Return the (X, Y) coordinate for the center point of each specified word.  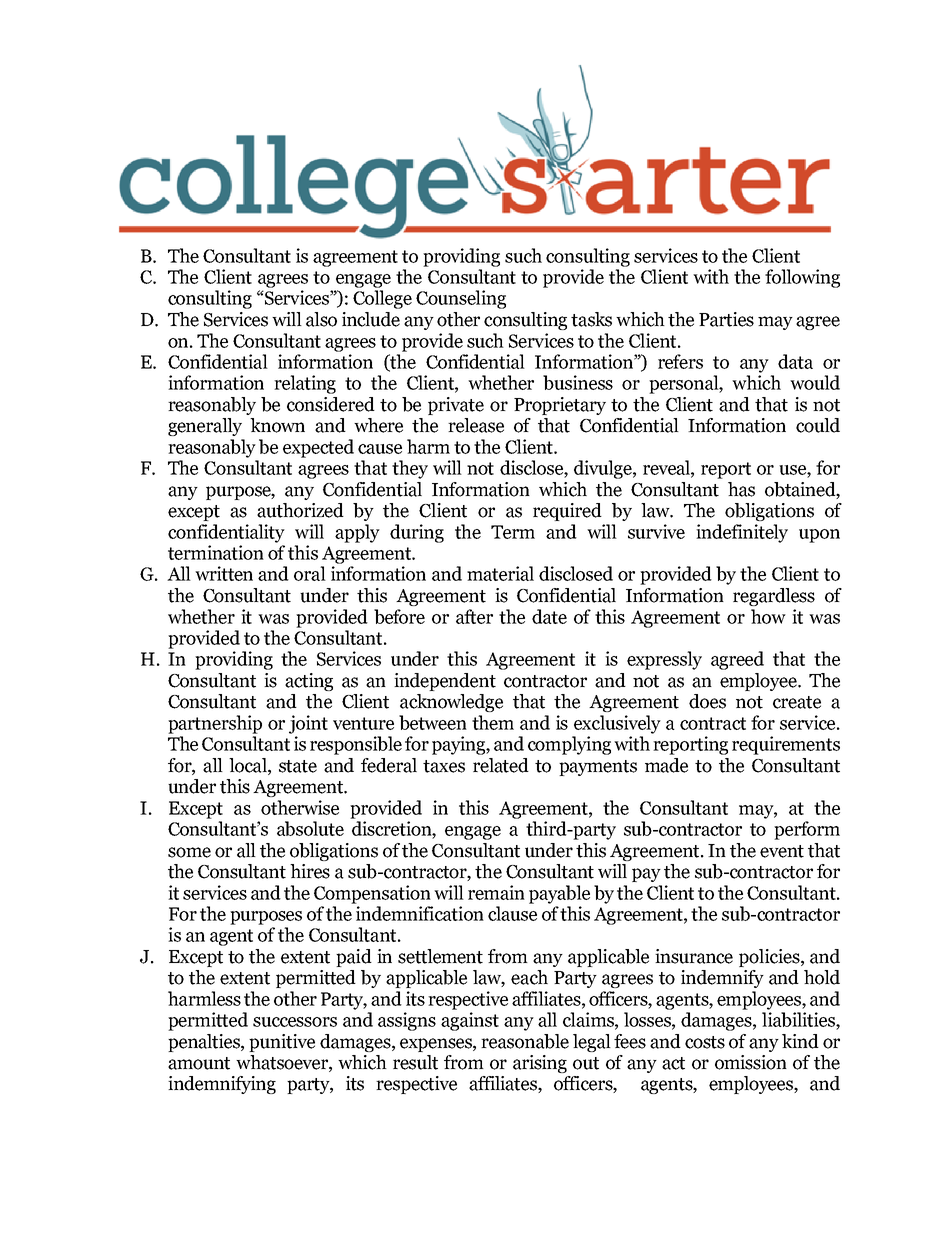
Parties (726, 319)
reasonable (525, 1041)
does (707, 701)
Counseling (461, 299)
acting (309, 682)
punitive (282, 1043)
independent (445, 682)
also (321, 319)
